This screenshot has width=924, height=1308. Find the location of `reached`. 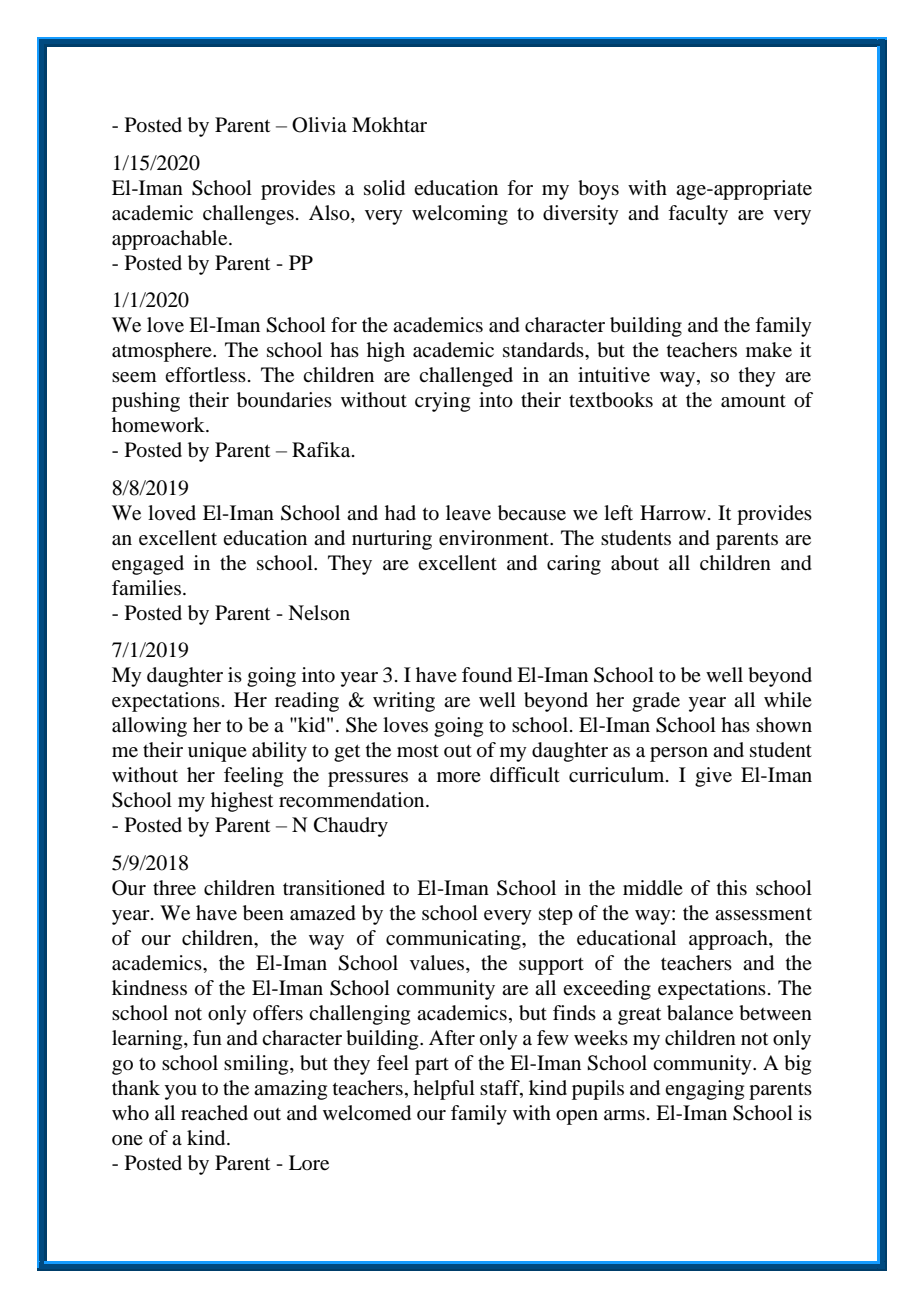

reached is located at coordinates (214, 1113).
